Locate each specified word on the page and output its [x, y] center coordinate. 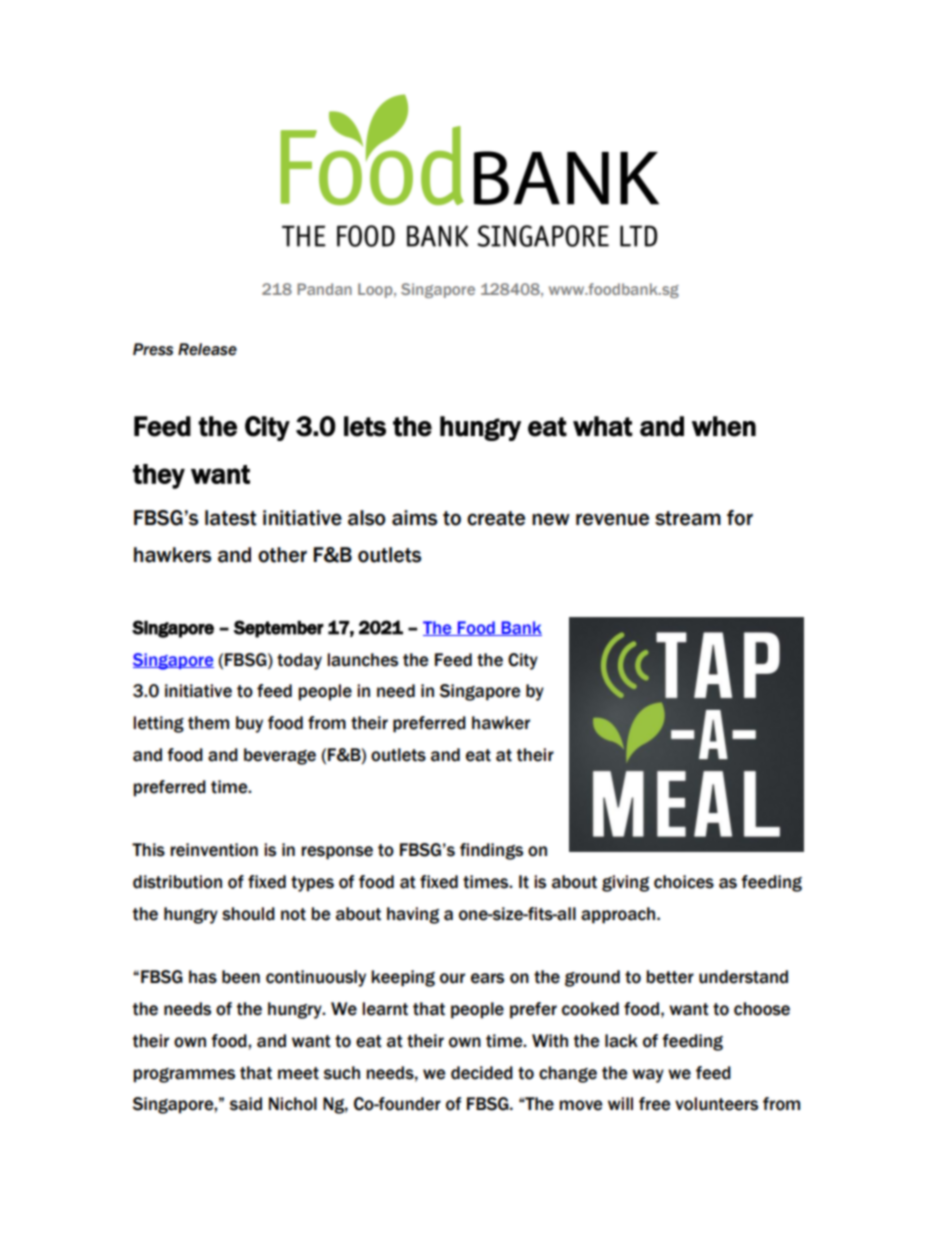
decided [482, 1073]
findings [491, 851]
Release [207, 349]
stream [688, 518]
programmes [184, 1075]
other [282, 555]
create [496, 518]
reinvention [214, 850]
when [724, 426]
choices [684, 882]
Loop [376, 290]
